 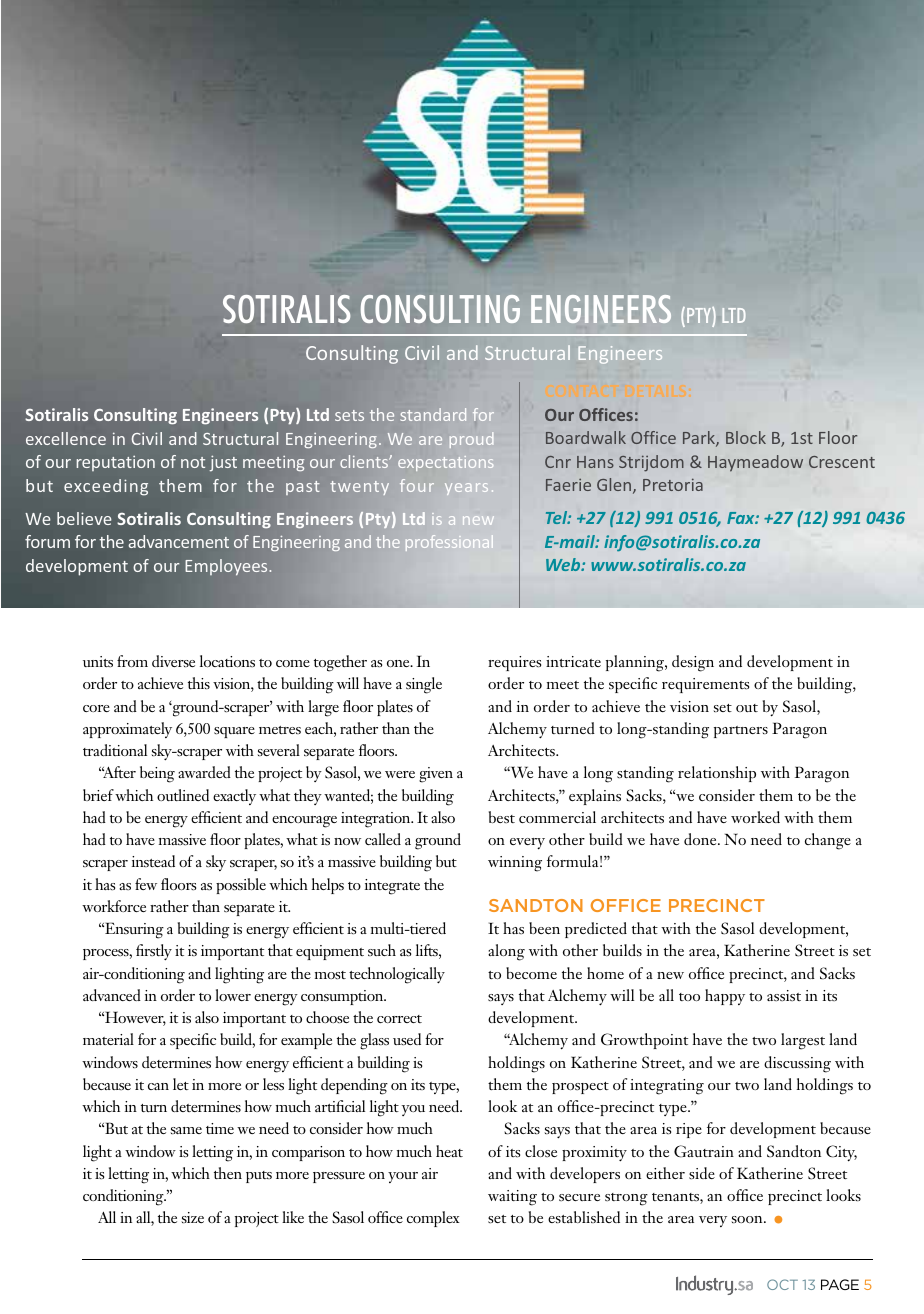 I want to click on done, so click(x=701, y=839).
